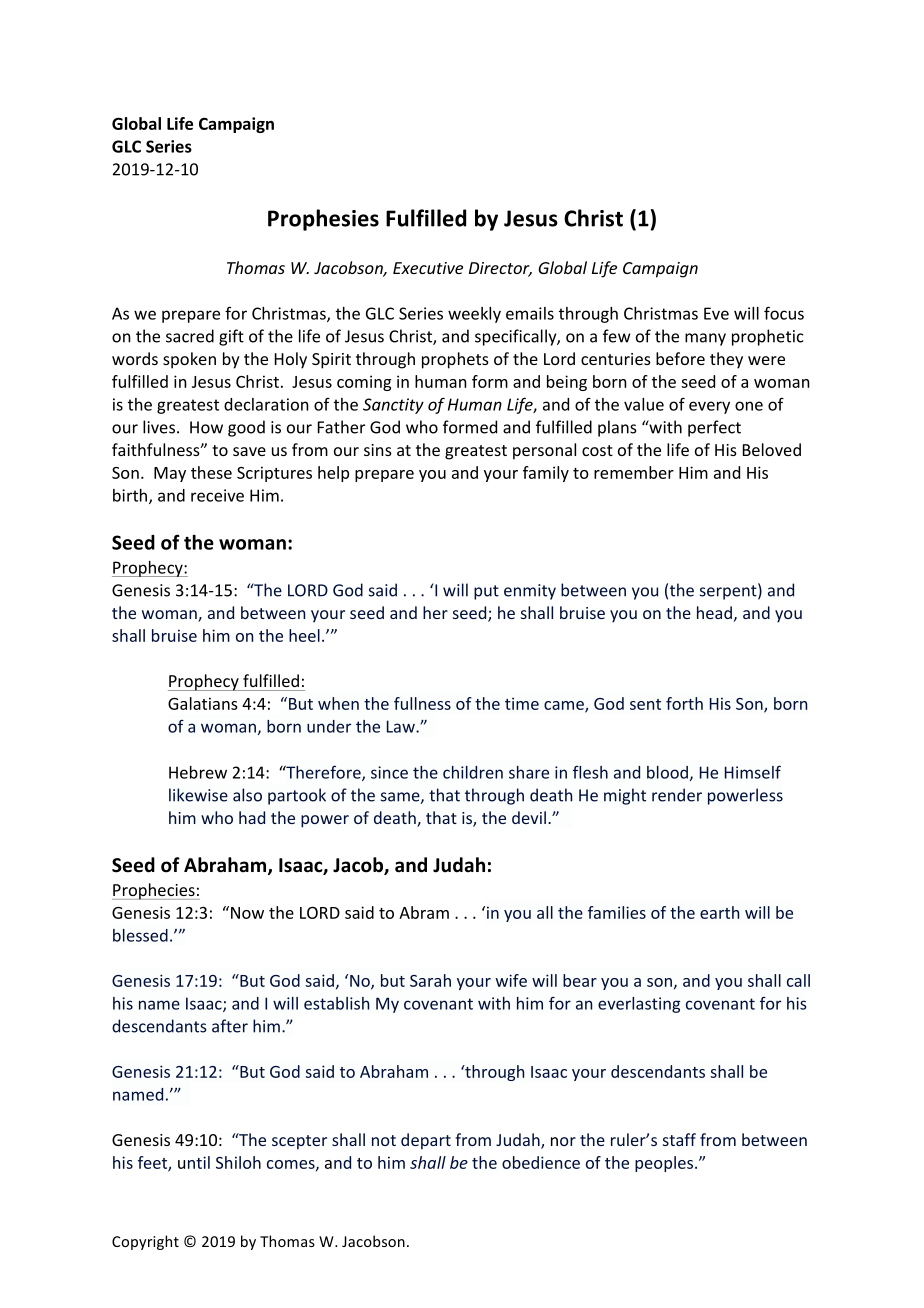 Image resolution: width=924 pixels, height=1308 pixels. What do you see at coordinates (194, 1162) in the screenshot?
I see `until` at bounding box center [194, 1162].
